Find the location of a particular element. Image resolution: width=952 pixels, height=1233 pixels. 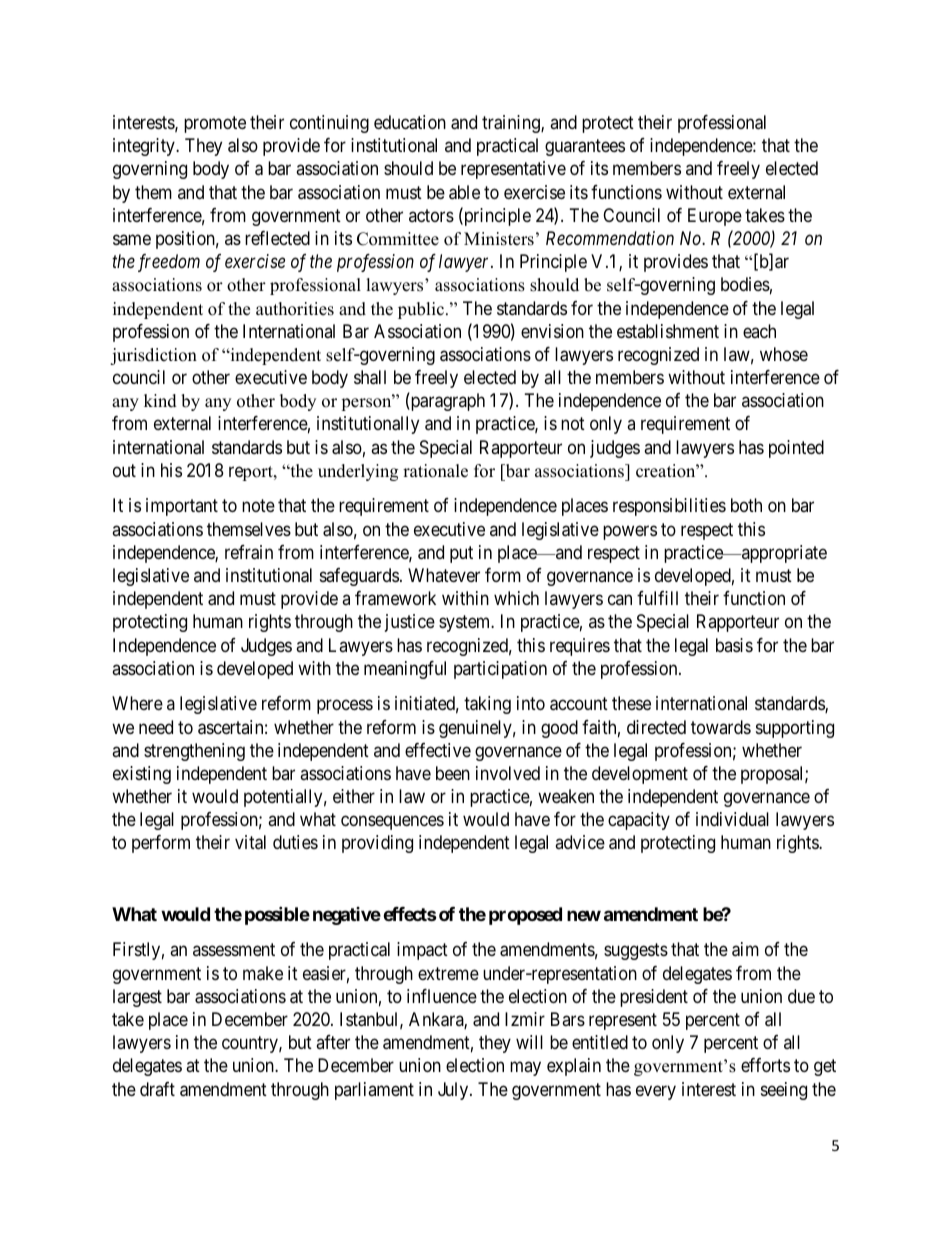

promote is located at coordinates (215, 124).
